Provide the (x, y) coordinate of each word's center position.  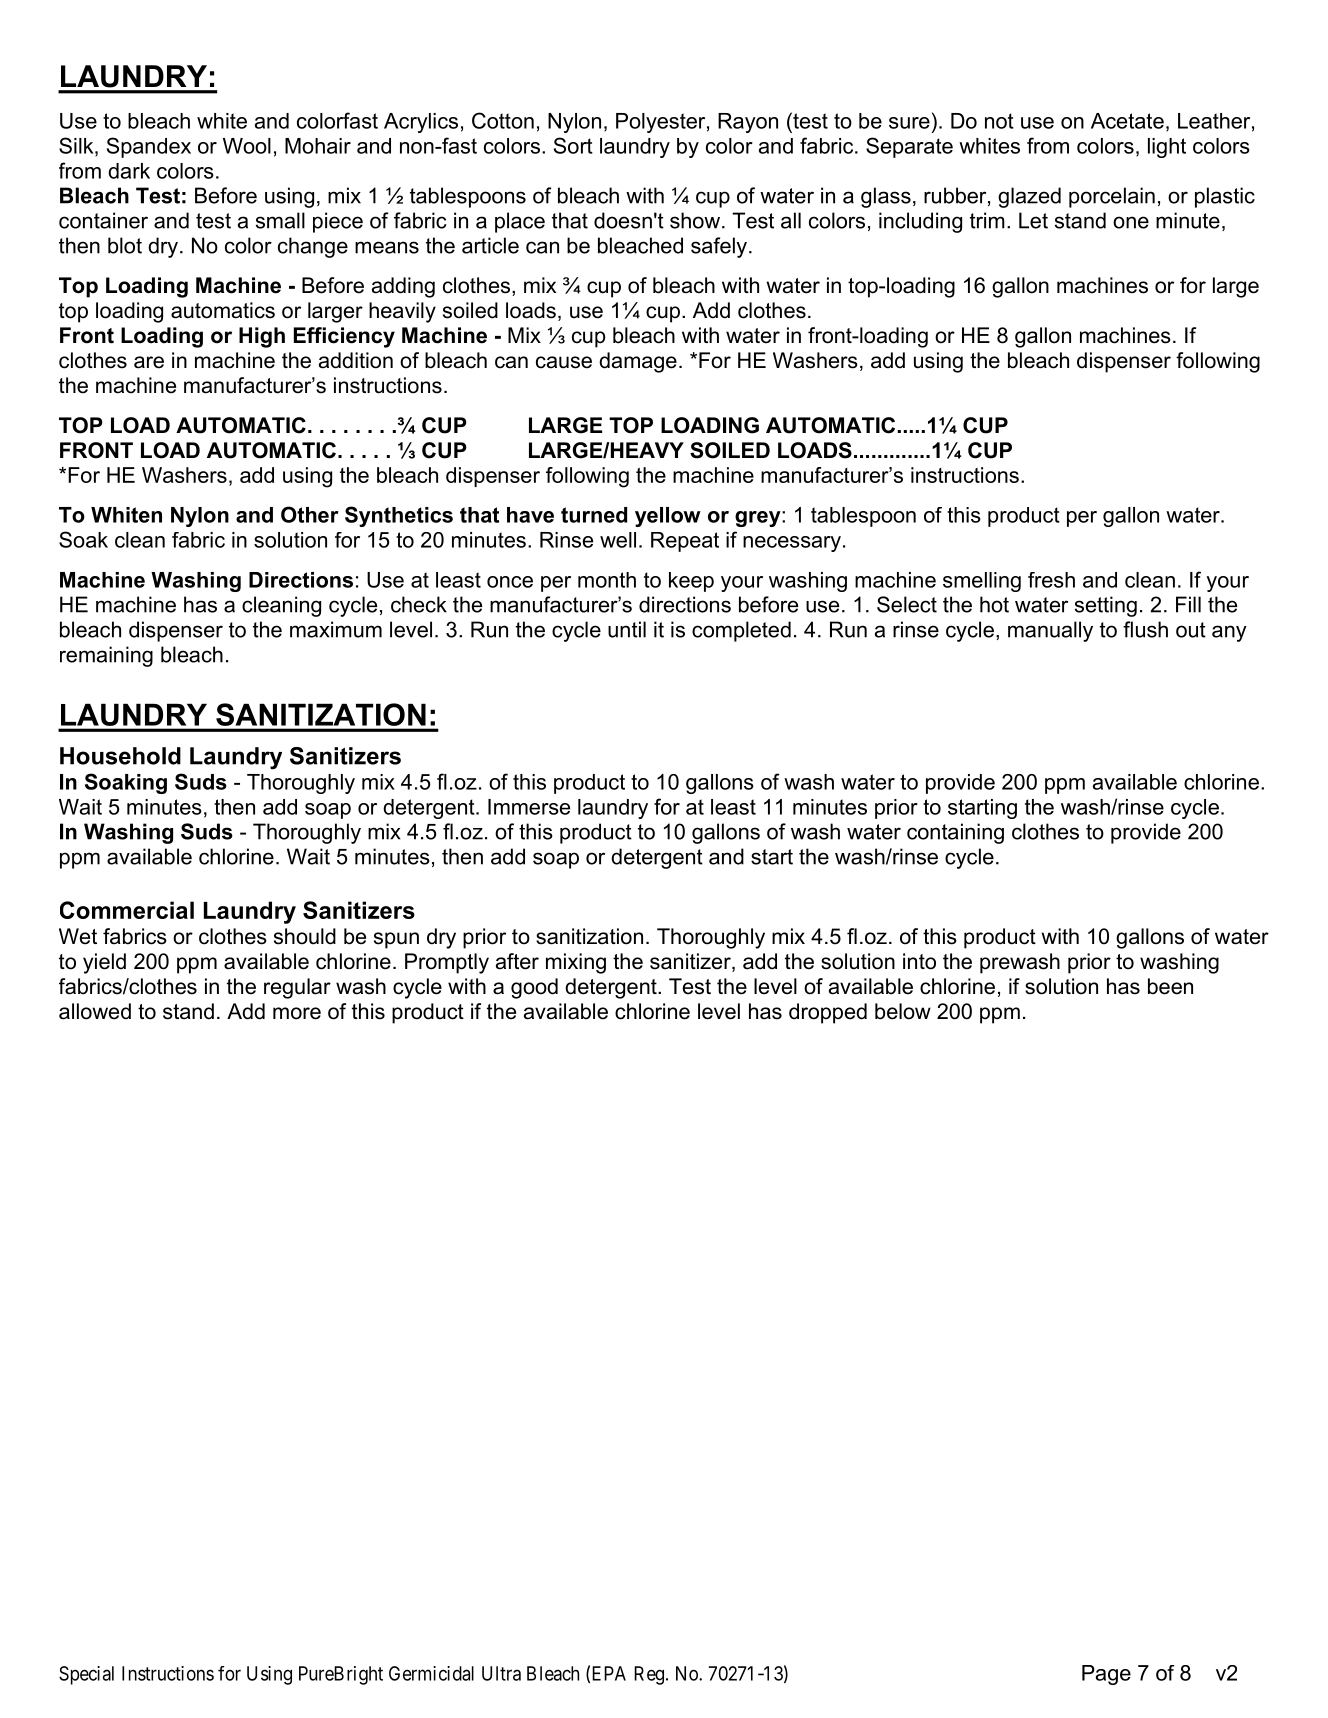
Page (1106, 1675)
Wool (247, 146)
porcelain (1112, 197)
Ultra (501, 1673)
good (534, 988)
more (297, 1013)
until (627, 629)
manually (1050, 631)
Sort (573, 145)
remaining (106, 656)
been (1170, 986)
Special (86, 1675)
